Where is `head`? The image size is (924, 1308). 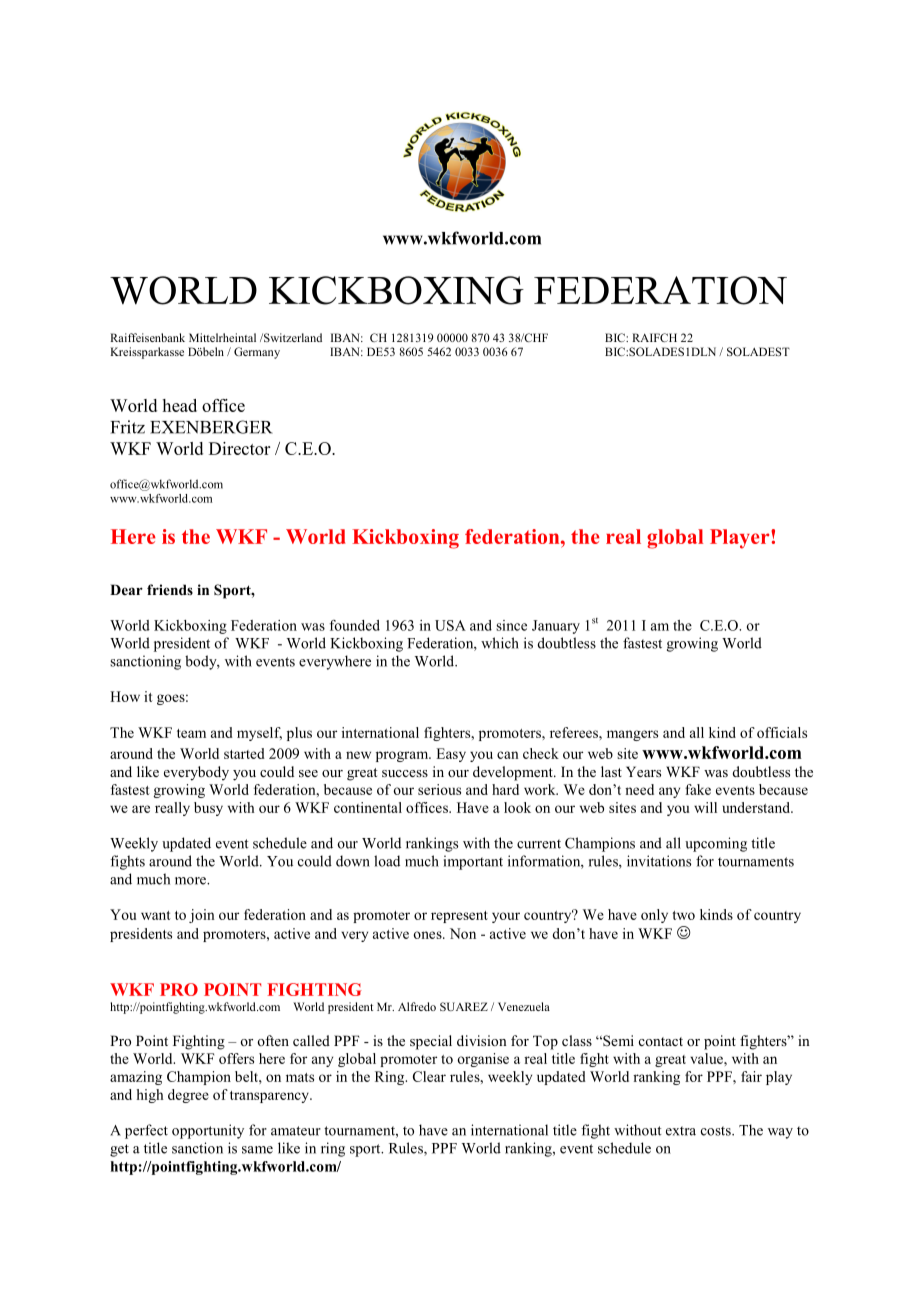
head is located at coordinates (180, 405).
